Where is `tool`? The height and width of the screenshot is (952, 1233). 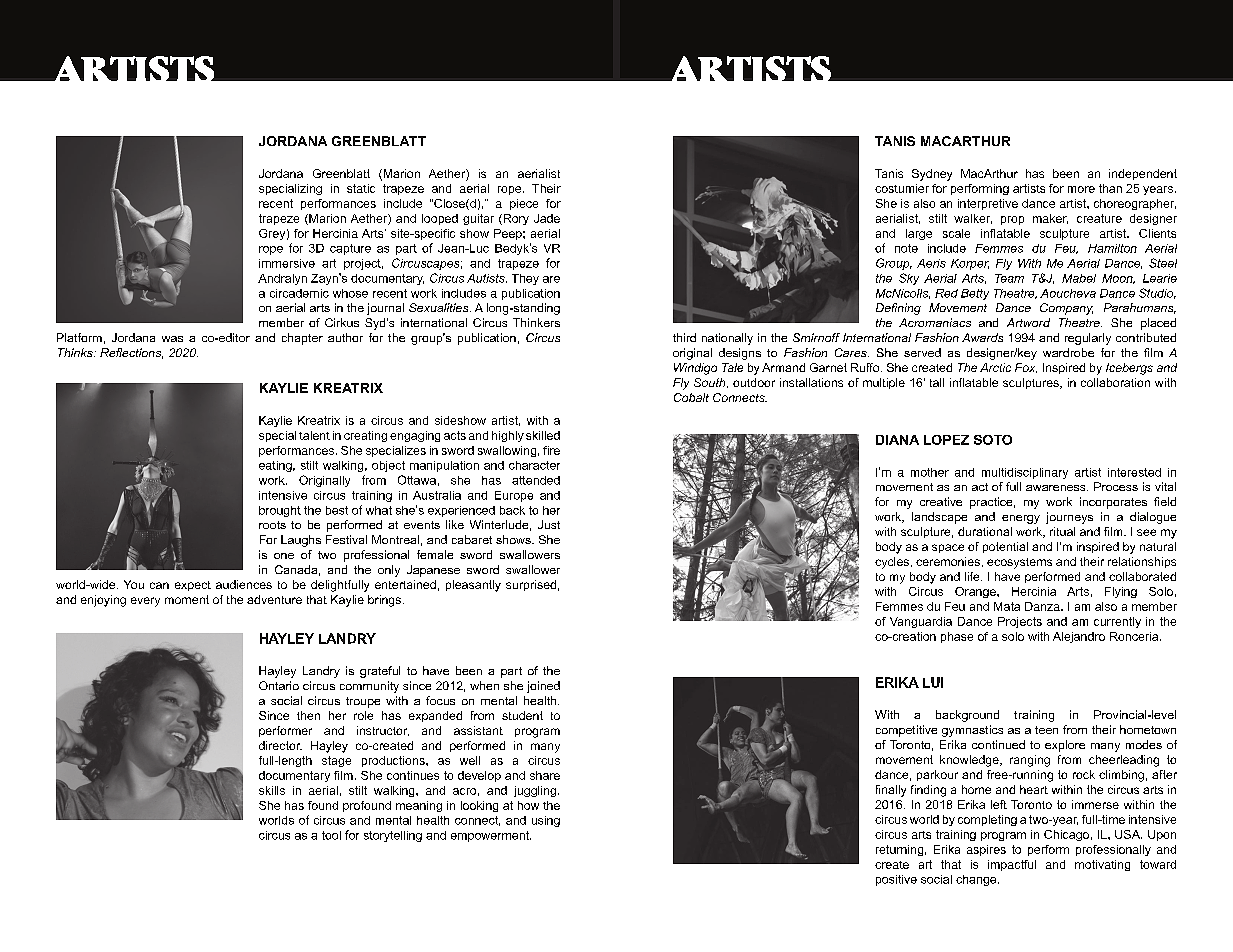
tool is located at coordinates (331, 835).
